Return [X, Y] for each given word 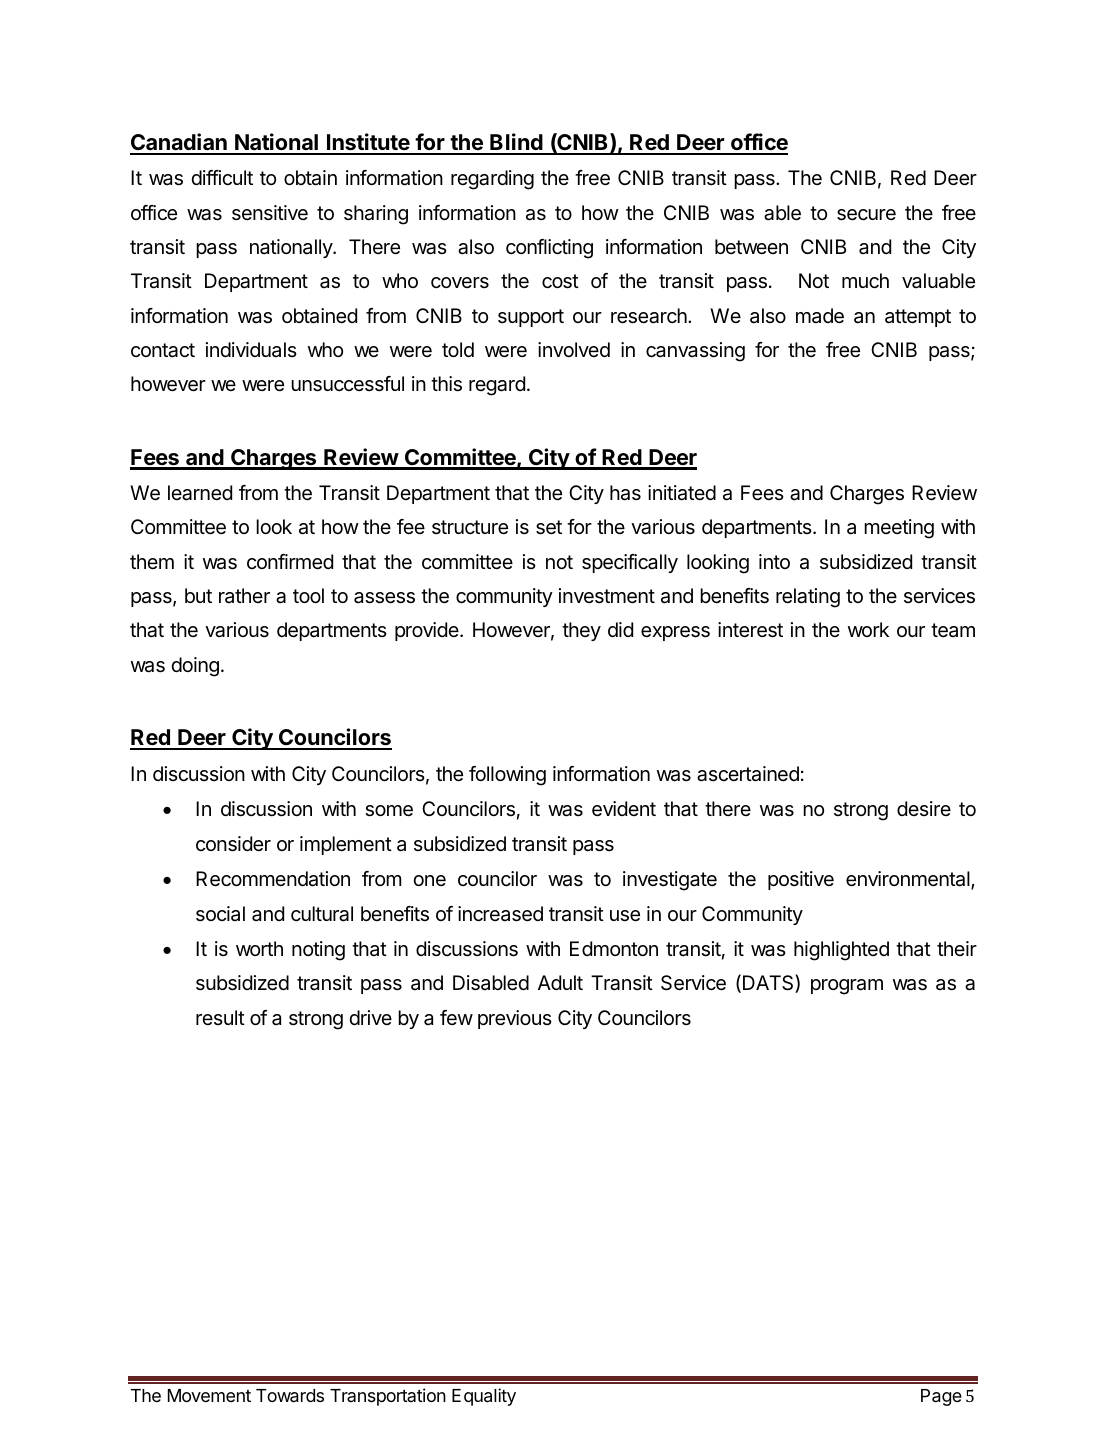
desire [924, 808]
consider [233, 844]
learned [200, 493]
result [220, 1017]
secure [866, 215]
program [847, 987]
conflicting [549, 249]
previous [515, 1019]
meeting [899, 529]
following [507, 776]
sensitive [270, 212]
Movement [209, 1395]
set [549, 527]
